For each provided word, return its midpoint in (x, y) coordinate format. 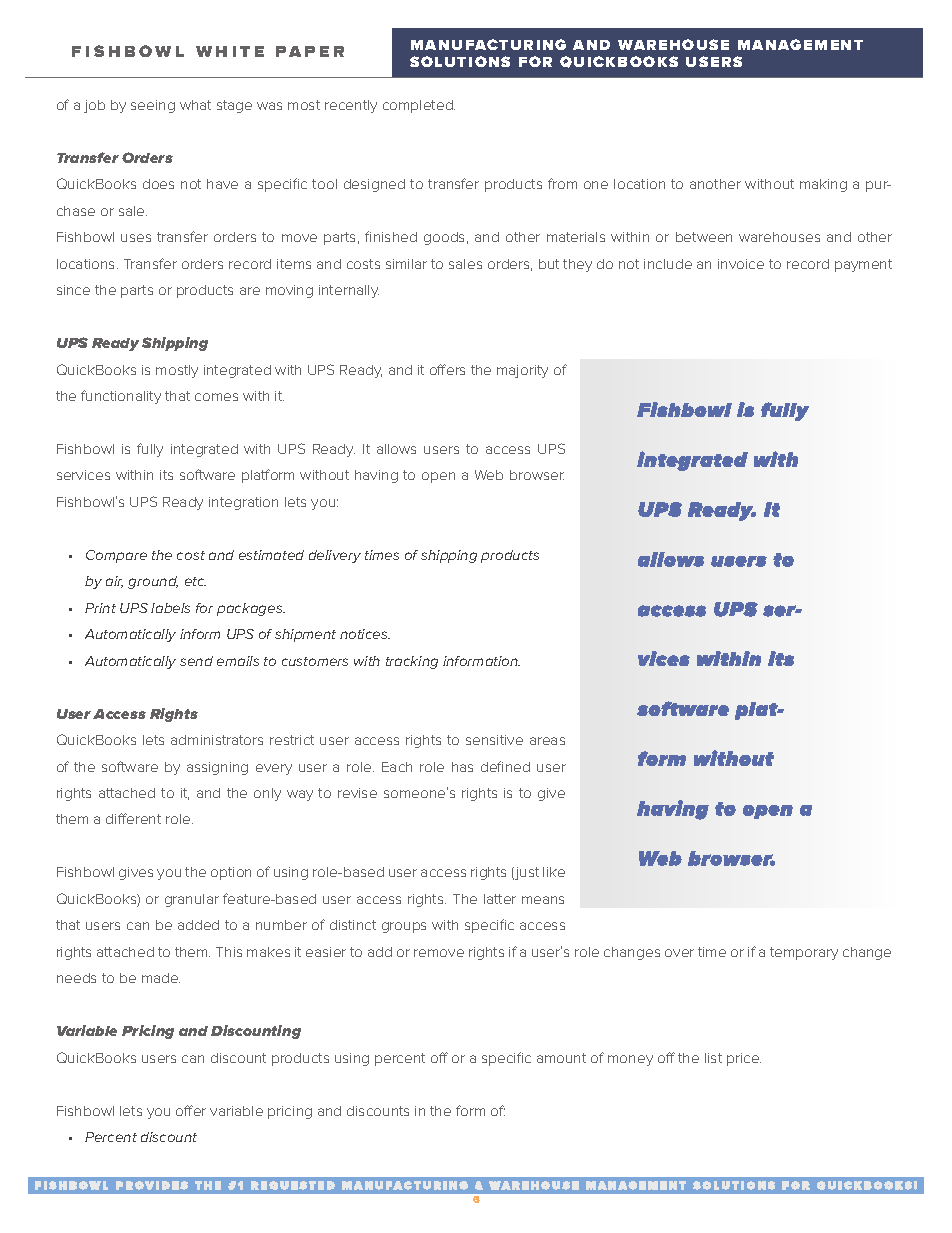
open (438, 477)
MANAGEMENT (800, 44)
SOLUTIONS (460, 61)
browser (537, 475)
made (161, 978)
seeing (153, 106)
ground (153, 582)
